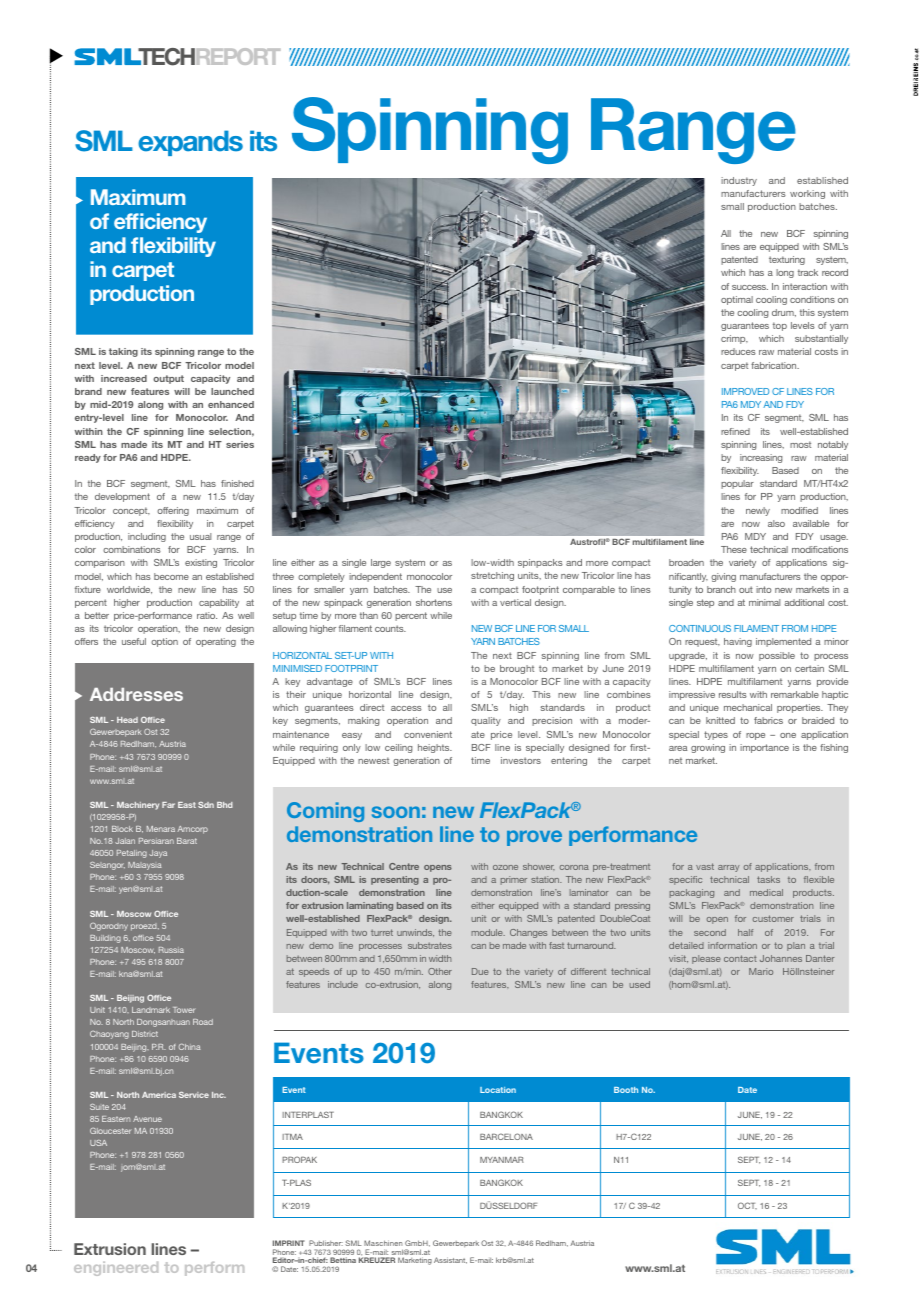 The height and width of the screenshot is (1308, 924). What do you see at coordinates (480, 971) in the screenshot?
I see `Due` at bounding box center [480, 971].
